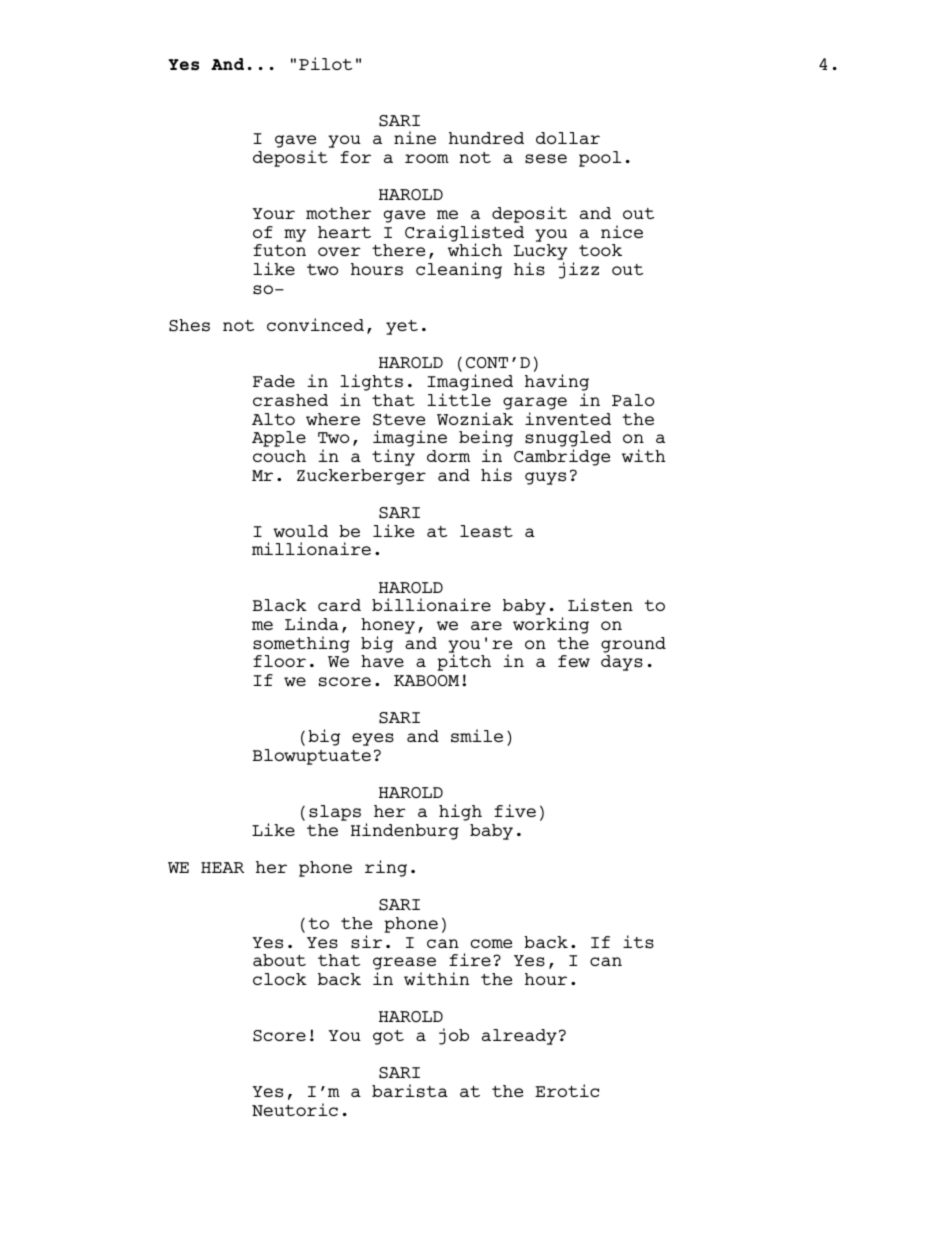 This document has width=952, height=1233. I want to click on billionaire, so click(431, 604).
